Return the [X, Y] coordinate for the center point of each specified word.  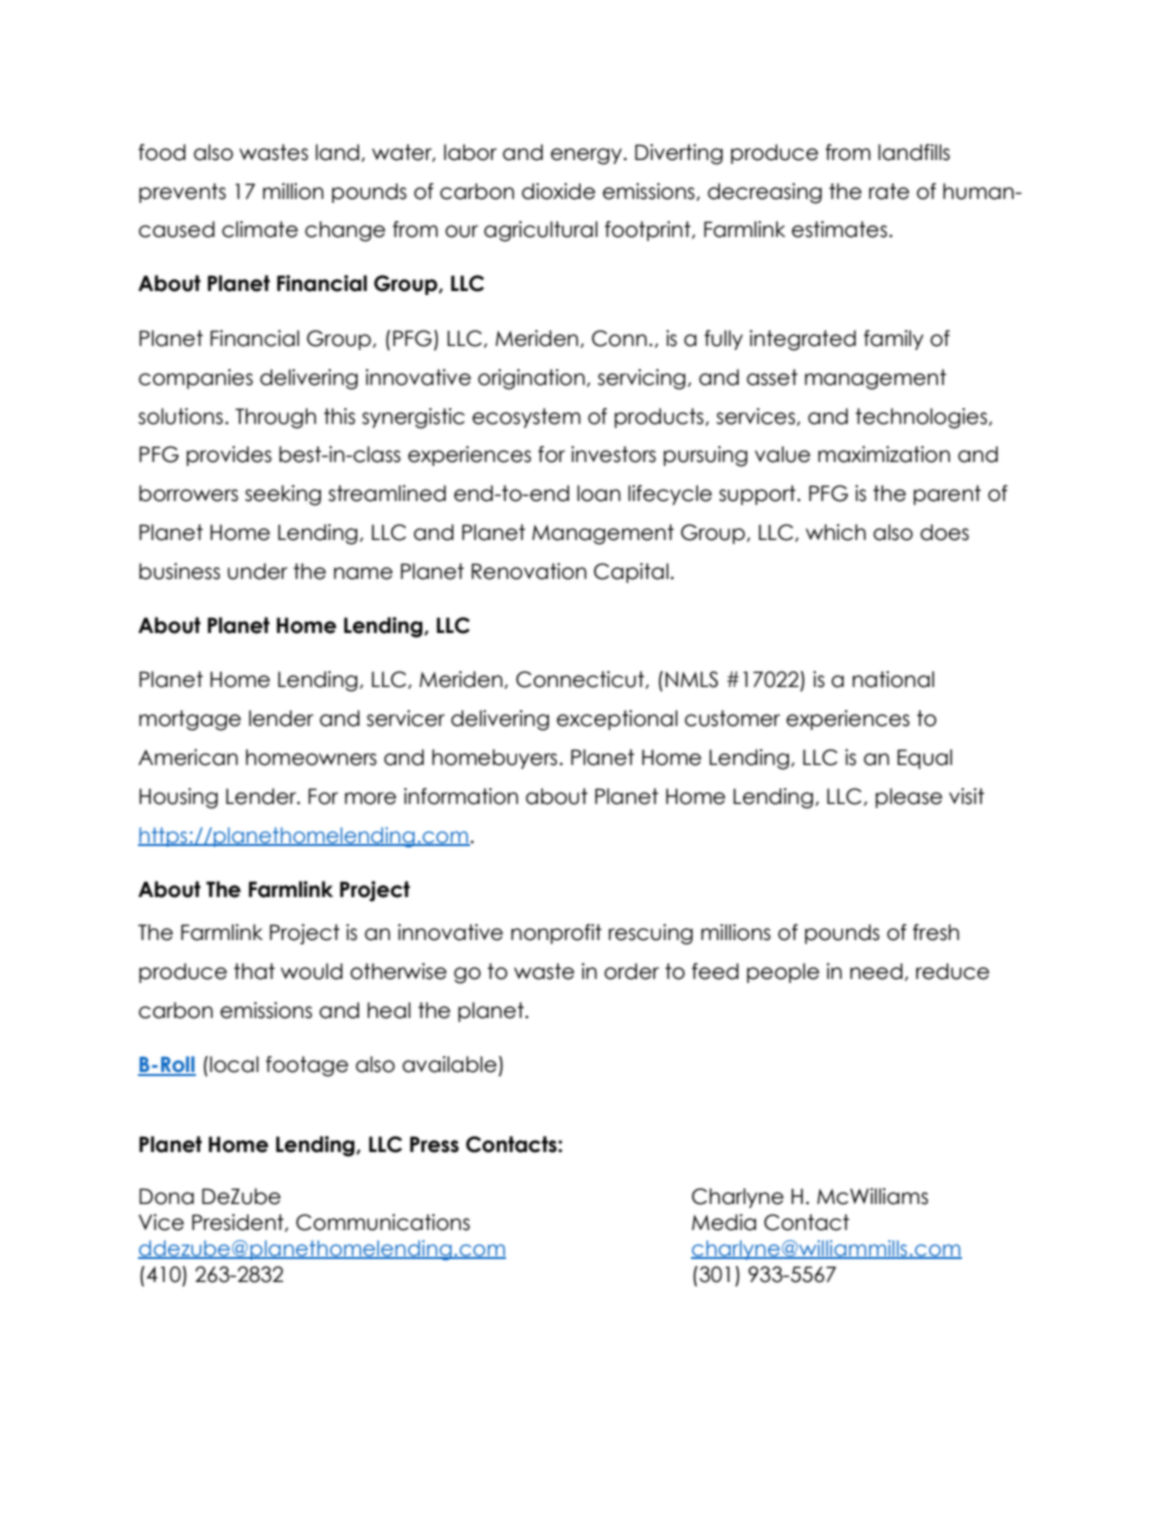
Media [724, 1222]
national [893, 679]
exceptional [617, 720]
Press [434, 1144]
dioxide [558, 191]
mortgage [190, 720]
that [254, 971]
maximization [884, 454]
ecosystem [526, 418]
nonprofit [556, 934]
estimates [839, 229]
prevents [182, 193]
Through [275, 418]
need [876, 971]
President [239, 1223]
